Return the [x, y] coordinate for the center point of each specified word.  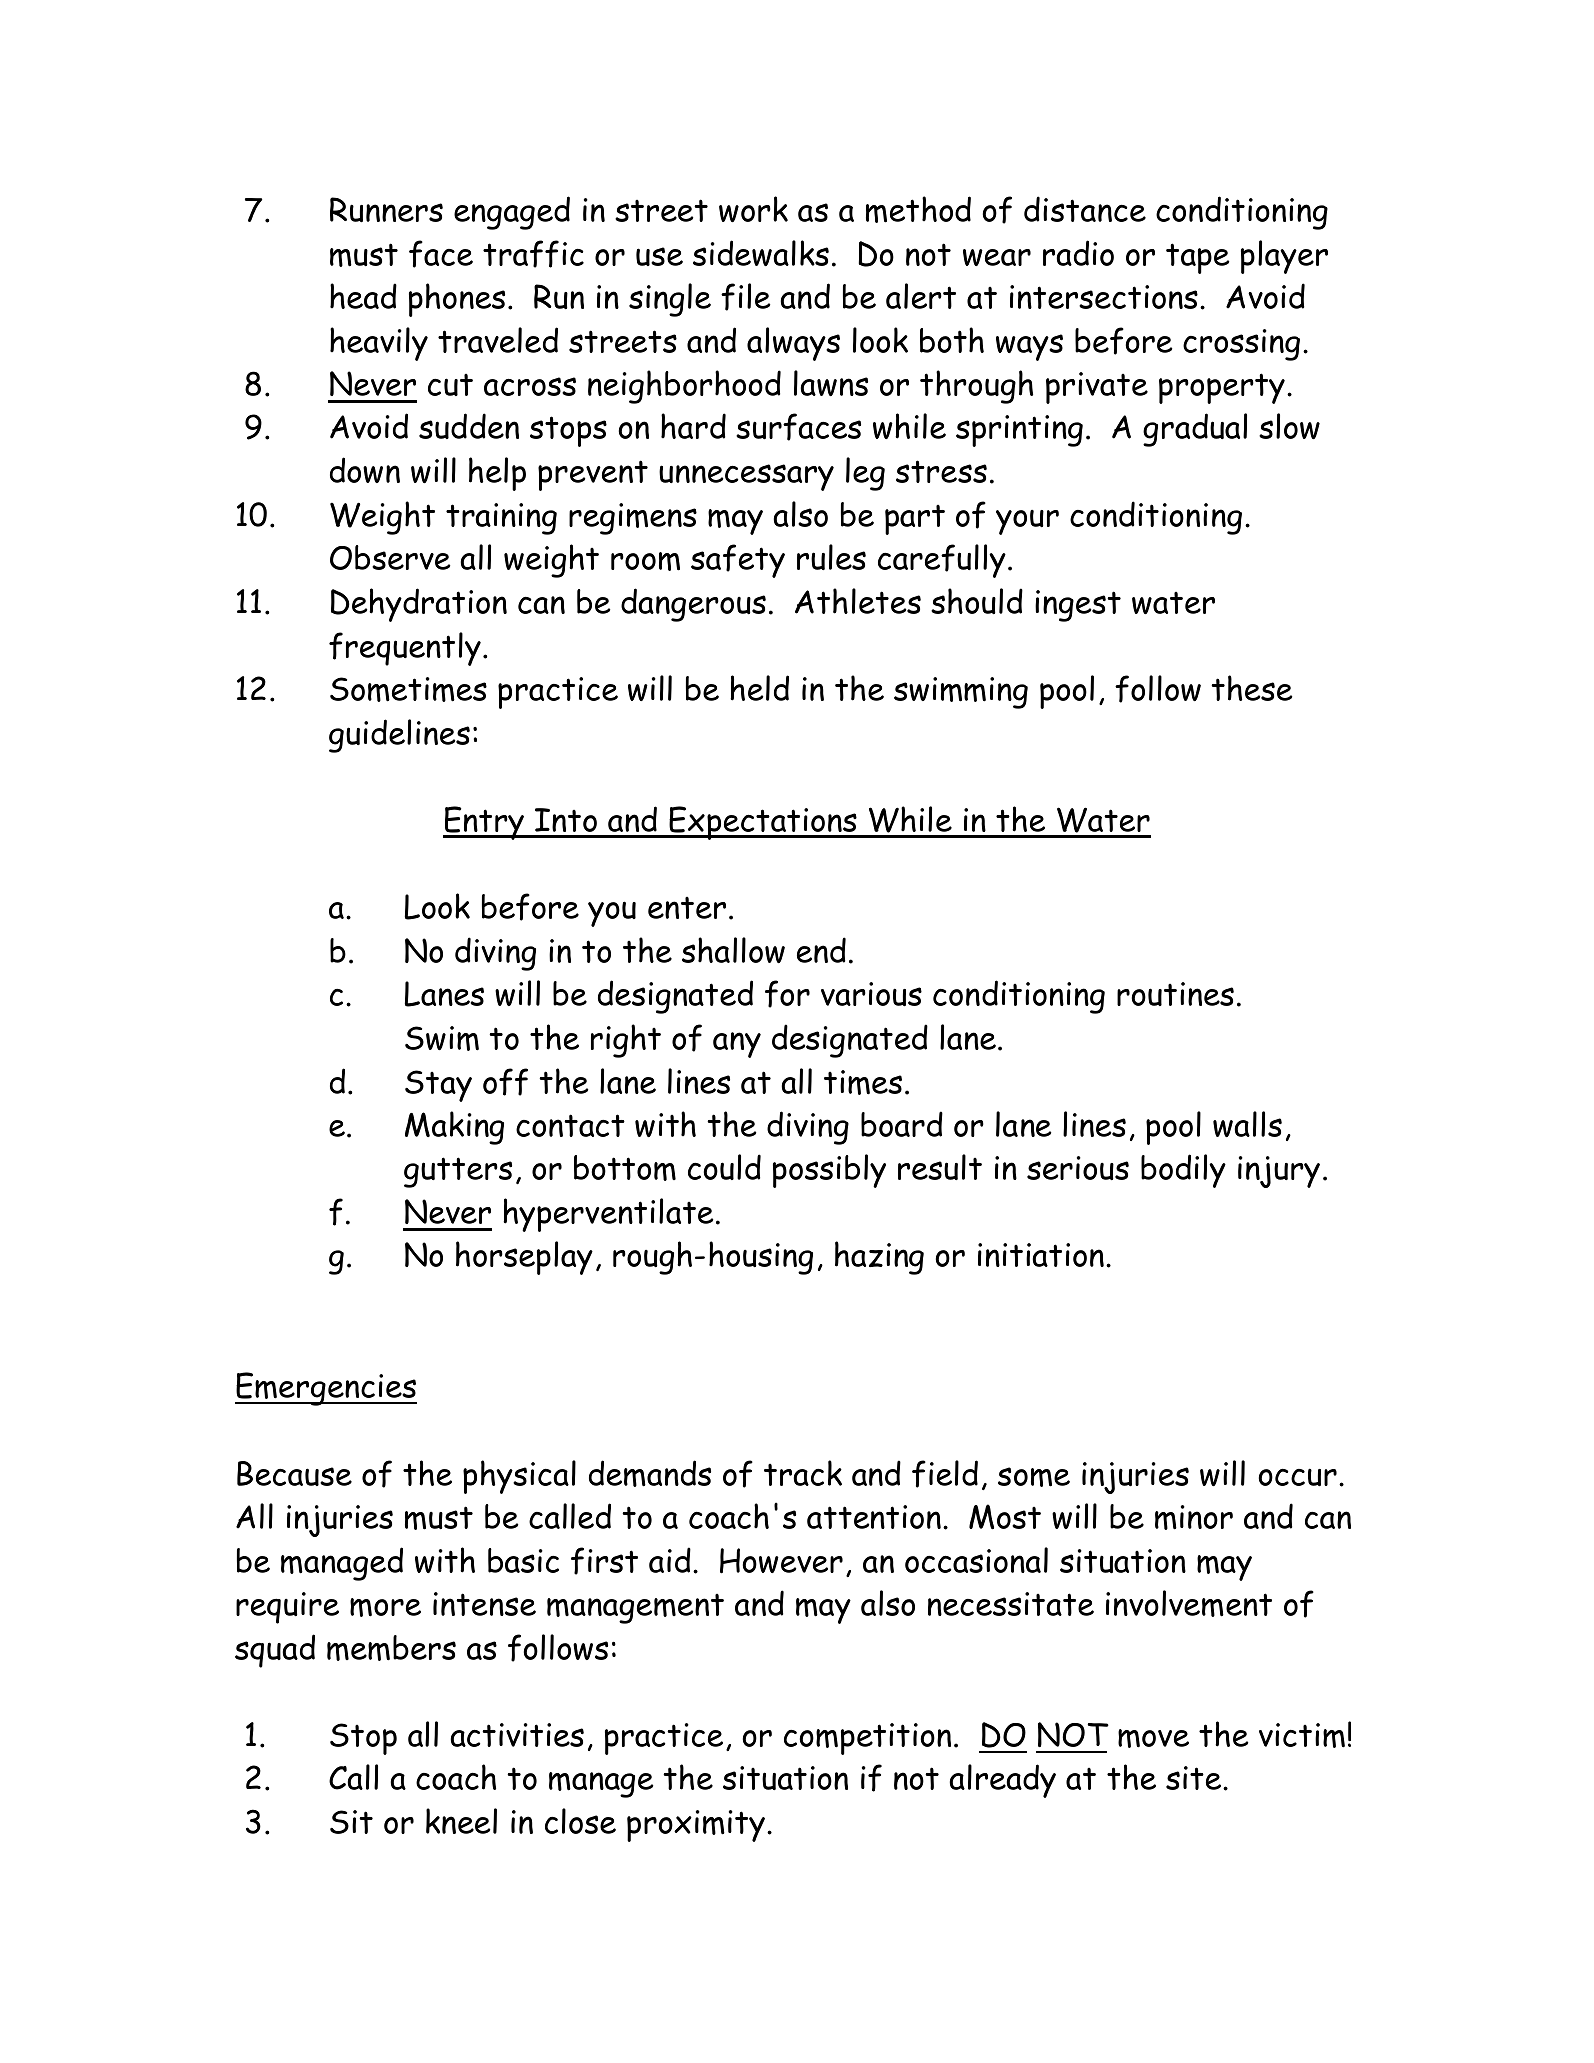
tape [1198, 258]
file [746, 297]
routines [1175, 994]
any [737, 1045]
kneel [461, 1821]
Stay [438, 1086]
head [363, 296]
